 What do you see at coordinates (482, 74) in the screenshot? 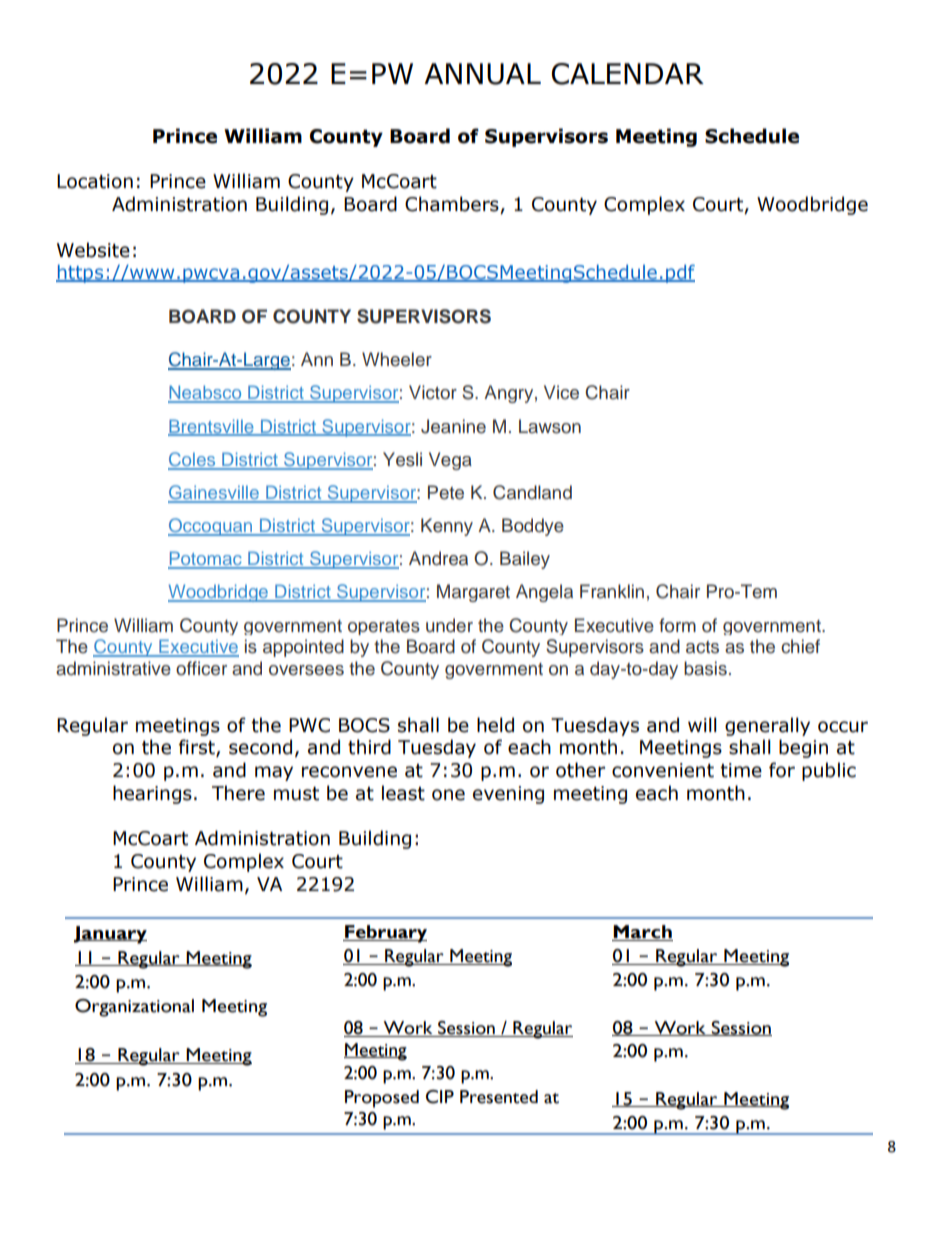
I see `ANNUAL` at bounding box center [482, 74].
